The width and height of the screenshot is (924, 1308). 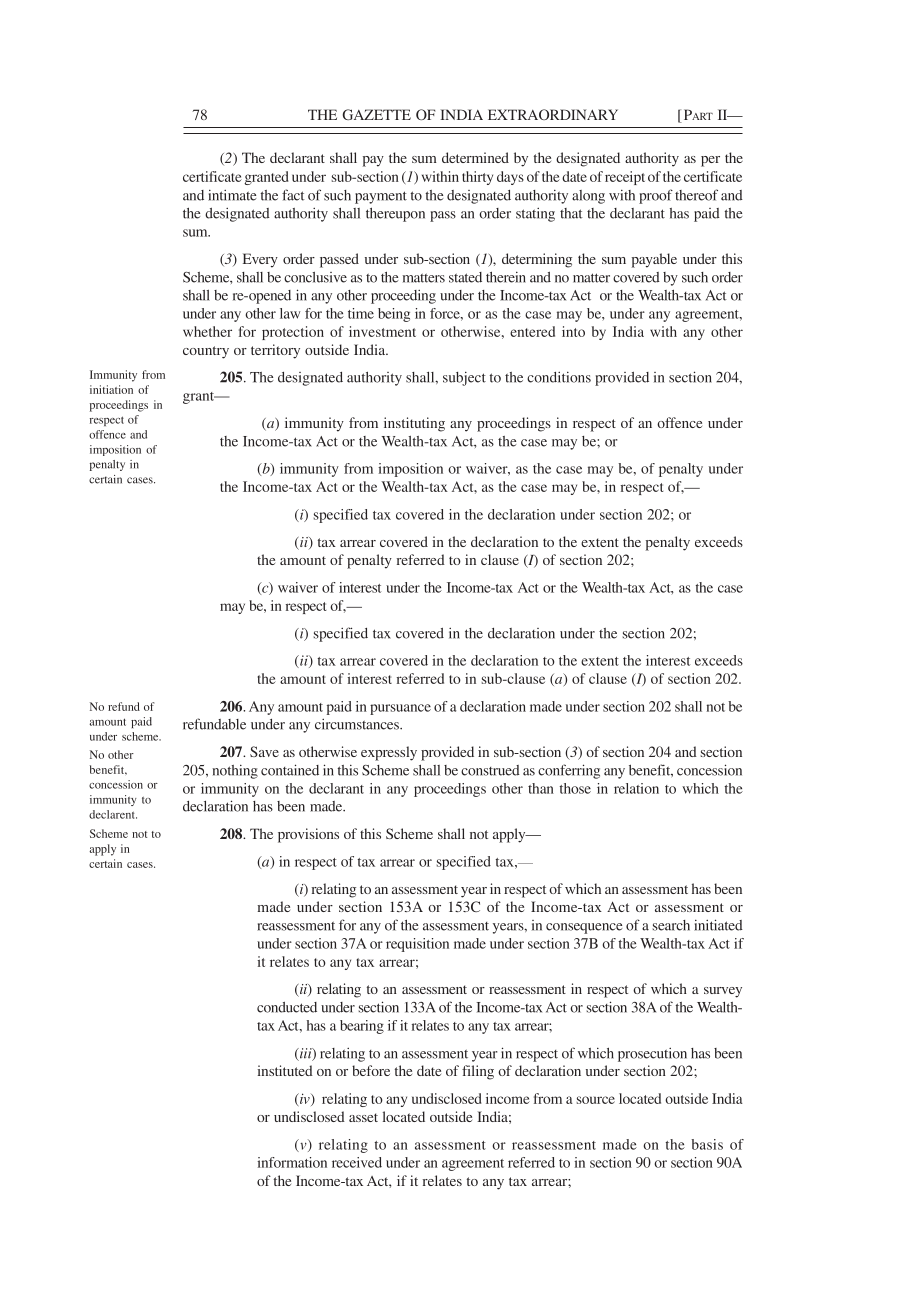 What do you see at coordinates (400, 709) in the screenshot?
I see `pursuance` at bounding box center [400, 709].
